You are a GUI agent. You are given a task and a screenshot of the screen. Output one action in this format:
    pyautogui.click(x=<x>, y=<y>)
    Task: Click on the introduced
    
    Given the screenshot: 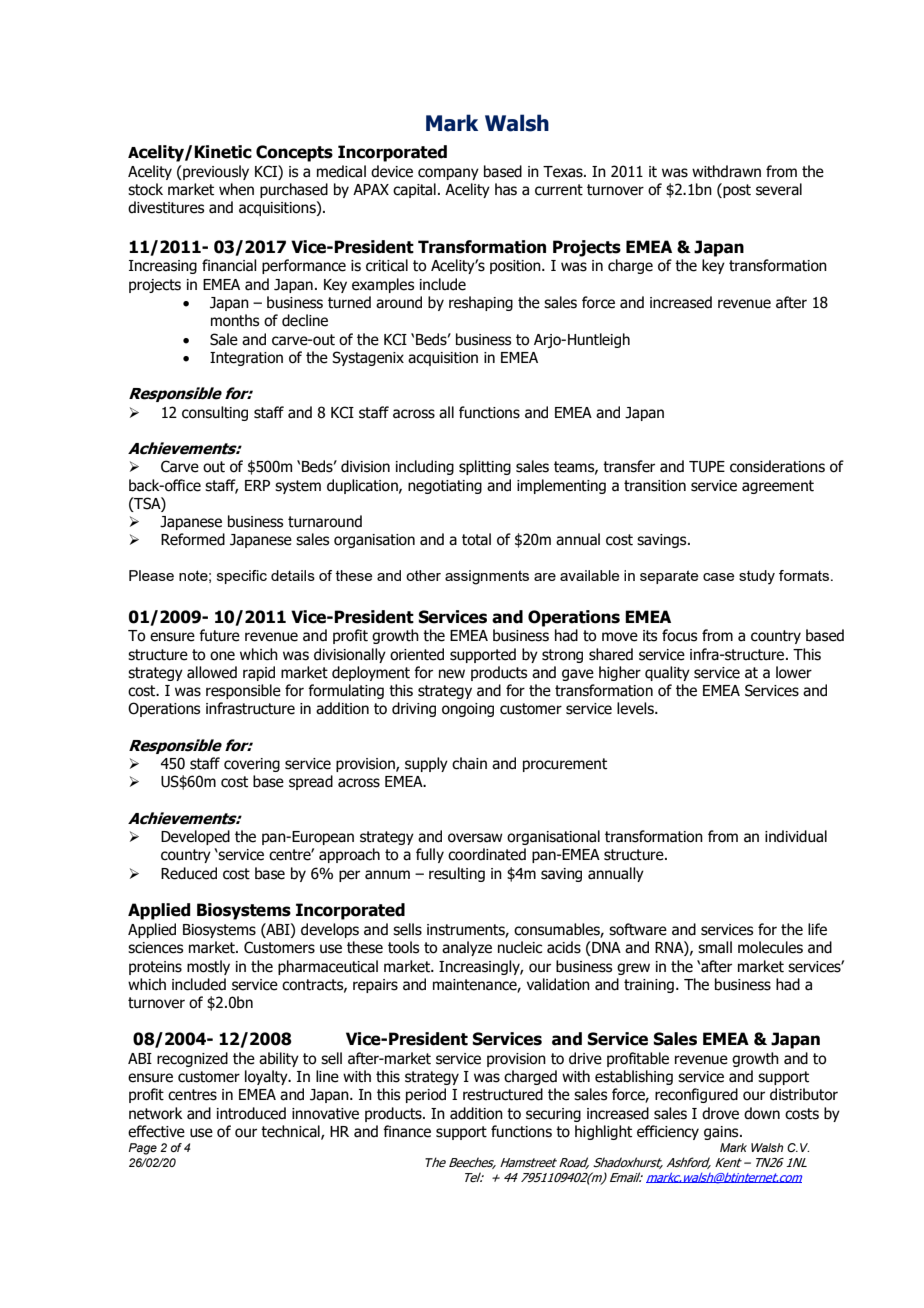 What is the action you would take?
    pyautogui.click(x=251, y=1113)
